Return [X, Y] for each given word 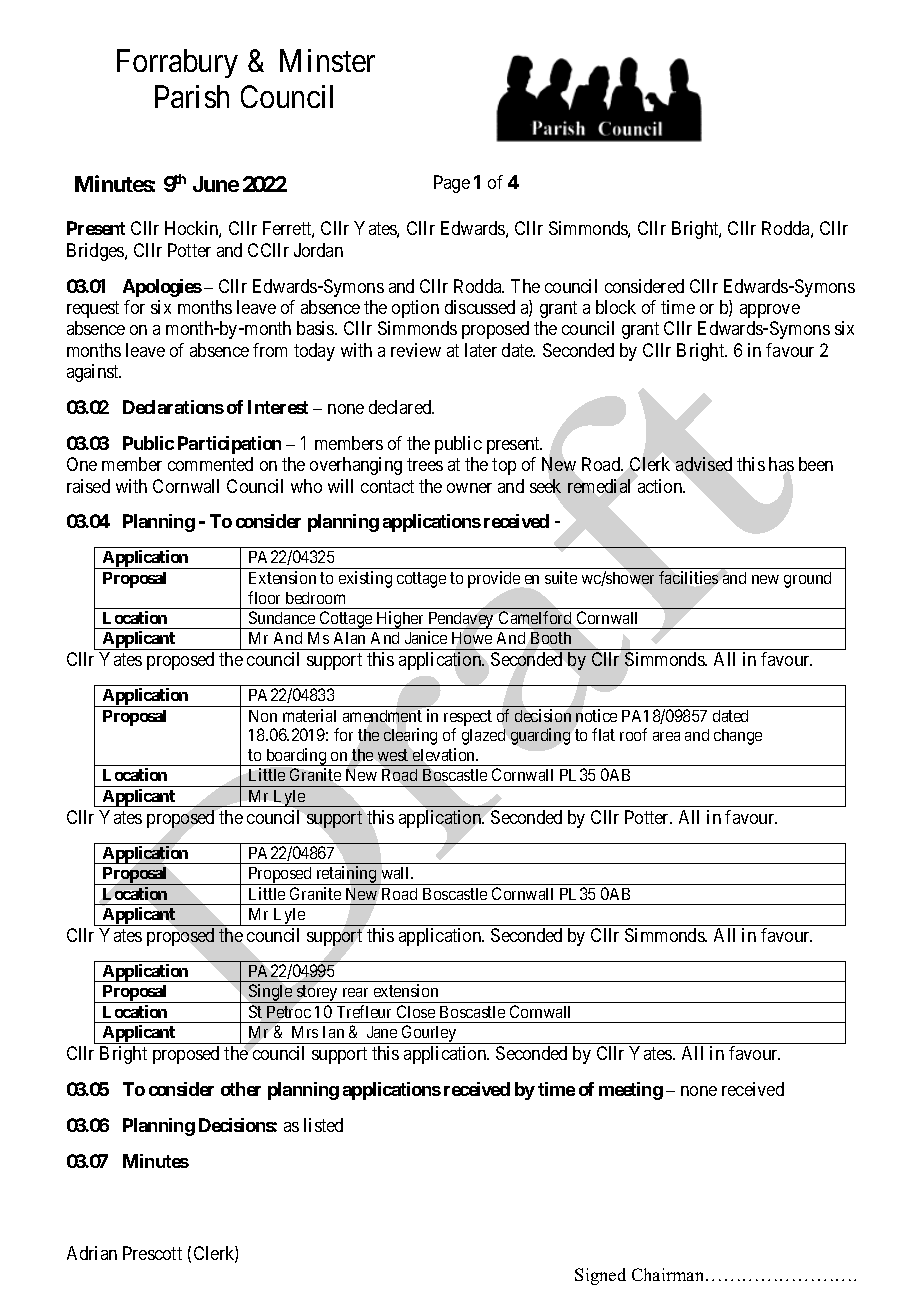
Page [452, 184]
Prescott [152, 1253]
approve [770, 311]
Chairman [669, 1274]
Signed [600, 1276]
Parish [192, 96]
